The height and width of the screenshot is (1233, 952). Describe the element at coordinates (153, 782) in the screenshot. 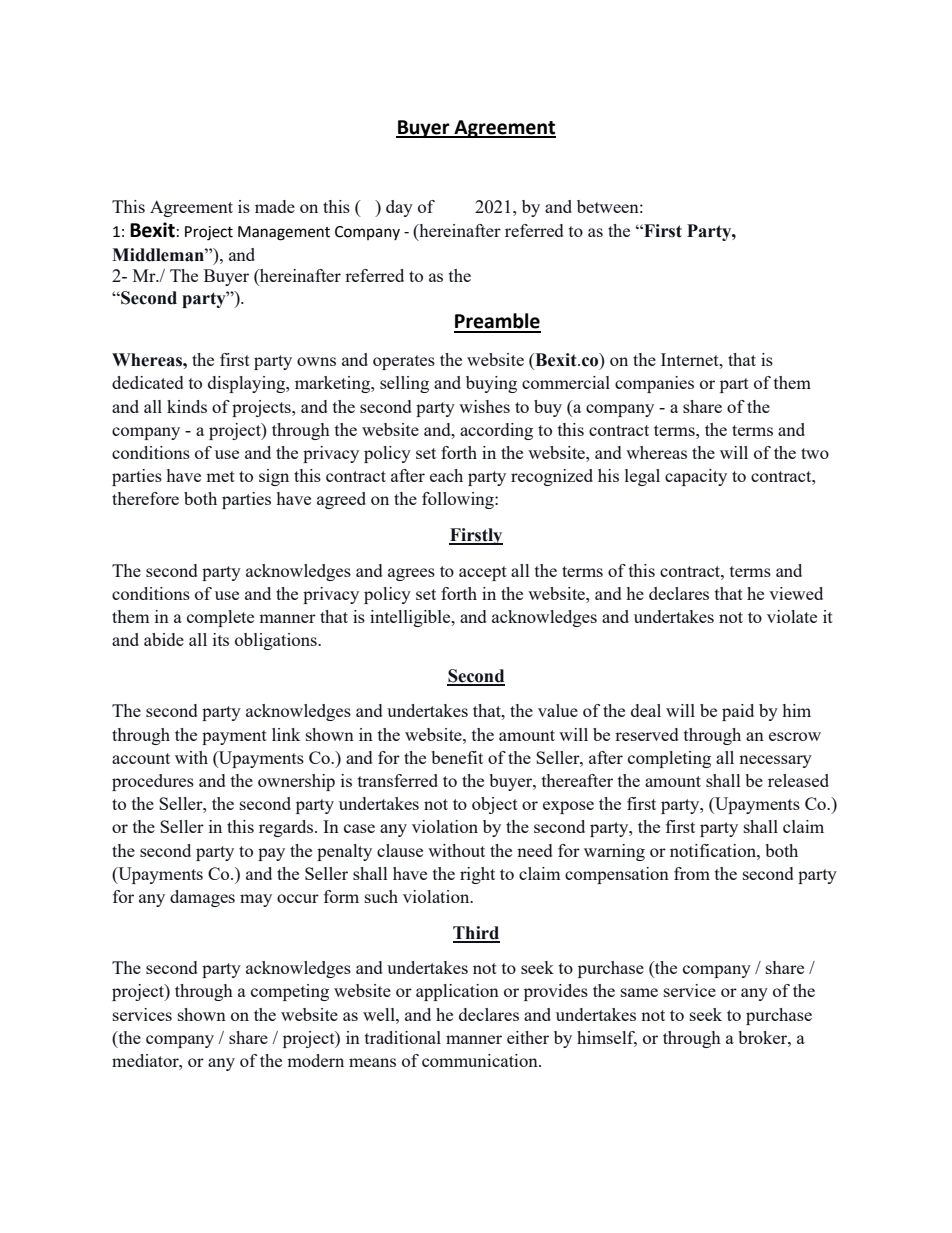

I see `procedures` at that location.
